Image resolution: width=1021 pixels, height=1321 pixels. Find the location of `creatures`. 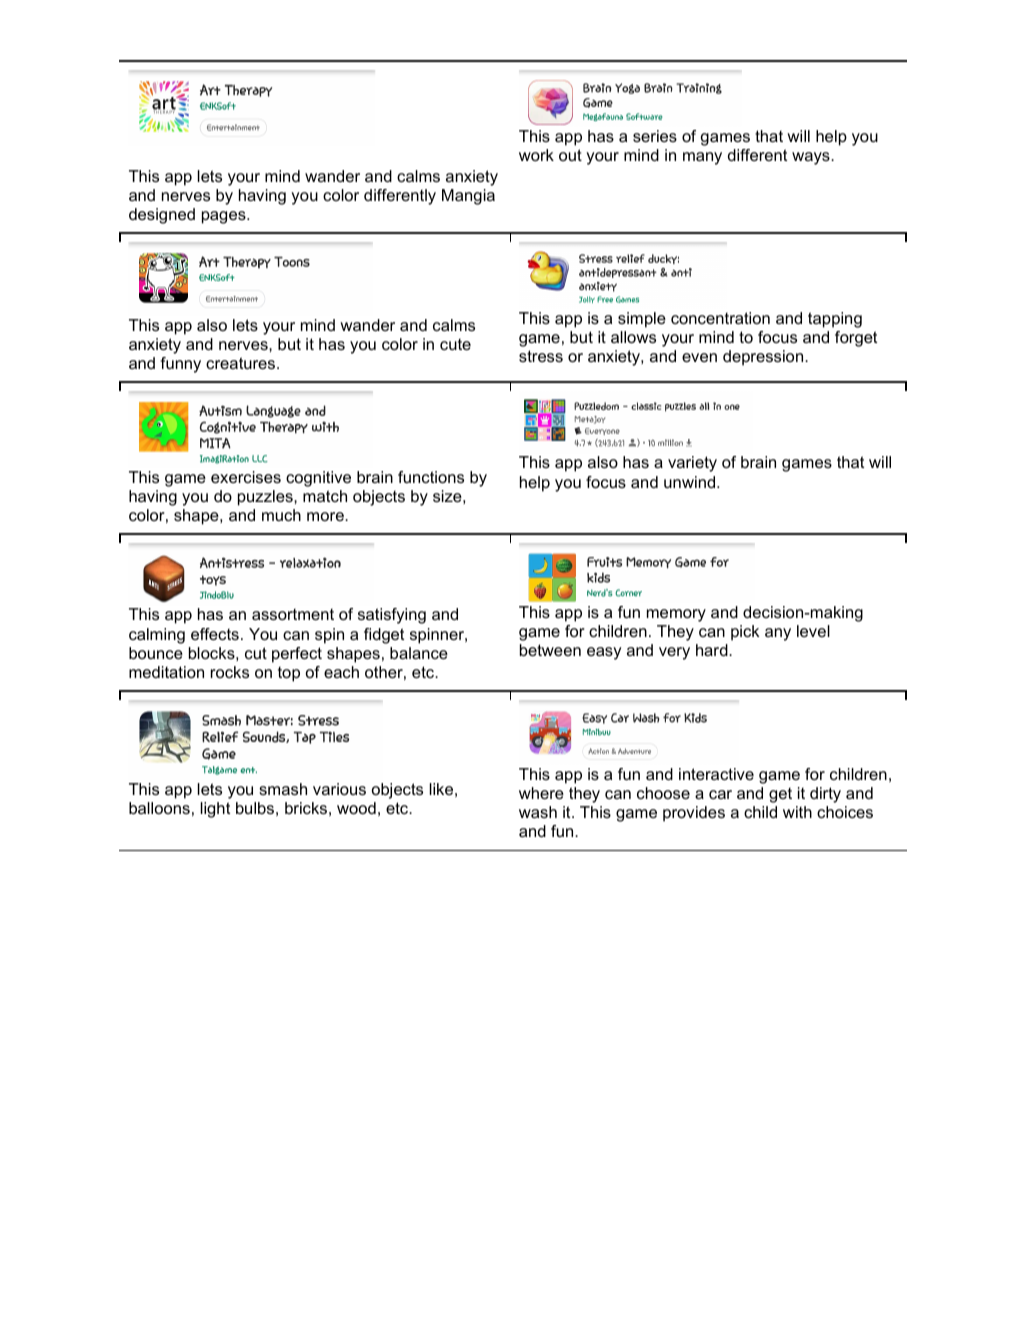

creatures is located at coordinates (242, 363).
